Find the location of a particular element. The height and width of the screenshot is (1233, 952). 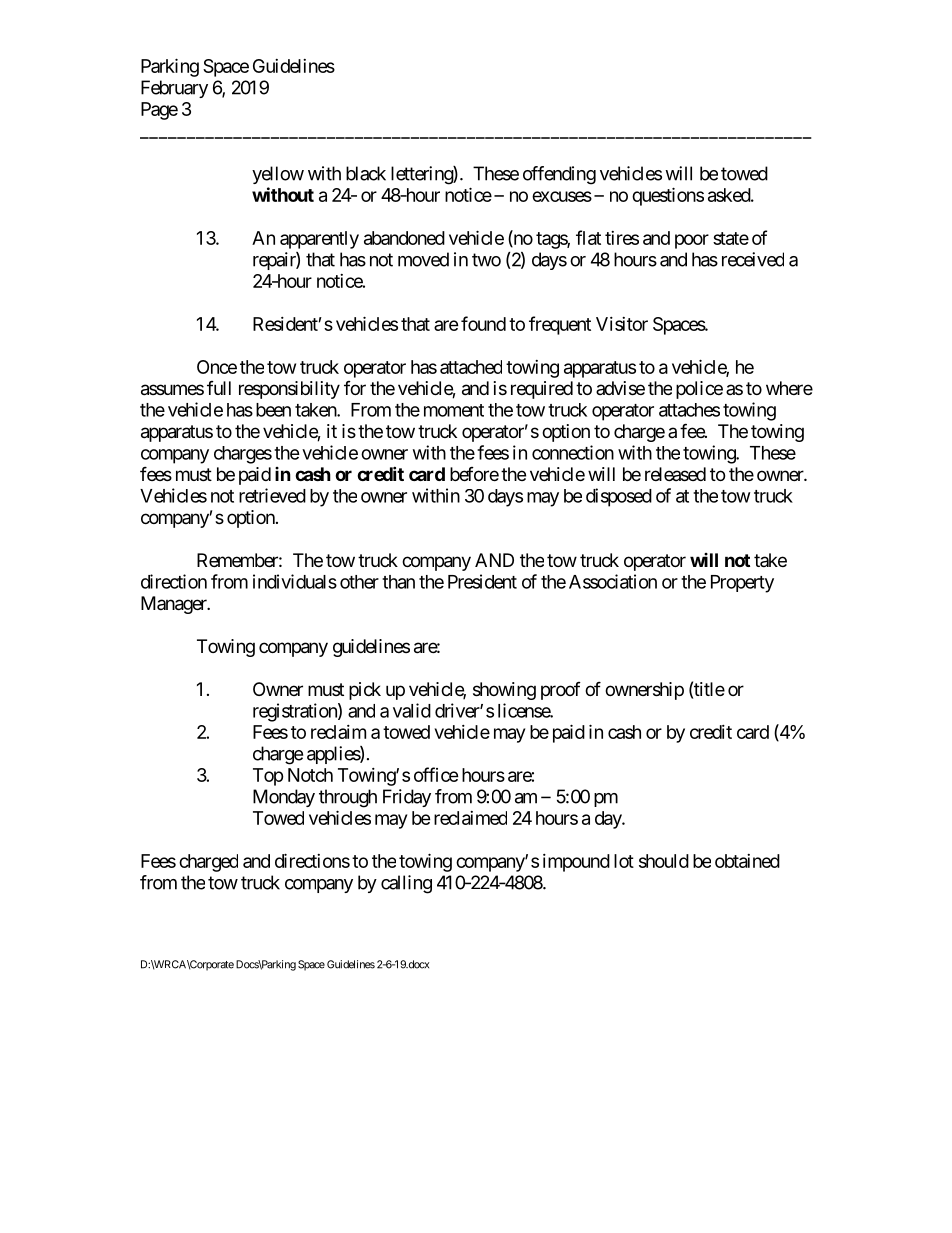

Property is located at coordinates (742, 584).
